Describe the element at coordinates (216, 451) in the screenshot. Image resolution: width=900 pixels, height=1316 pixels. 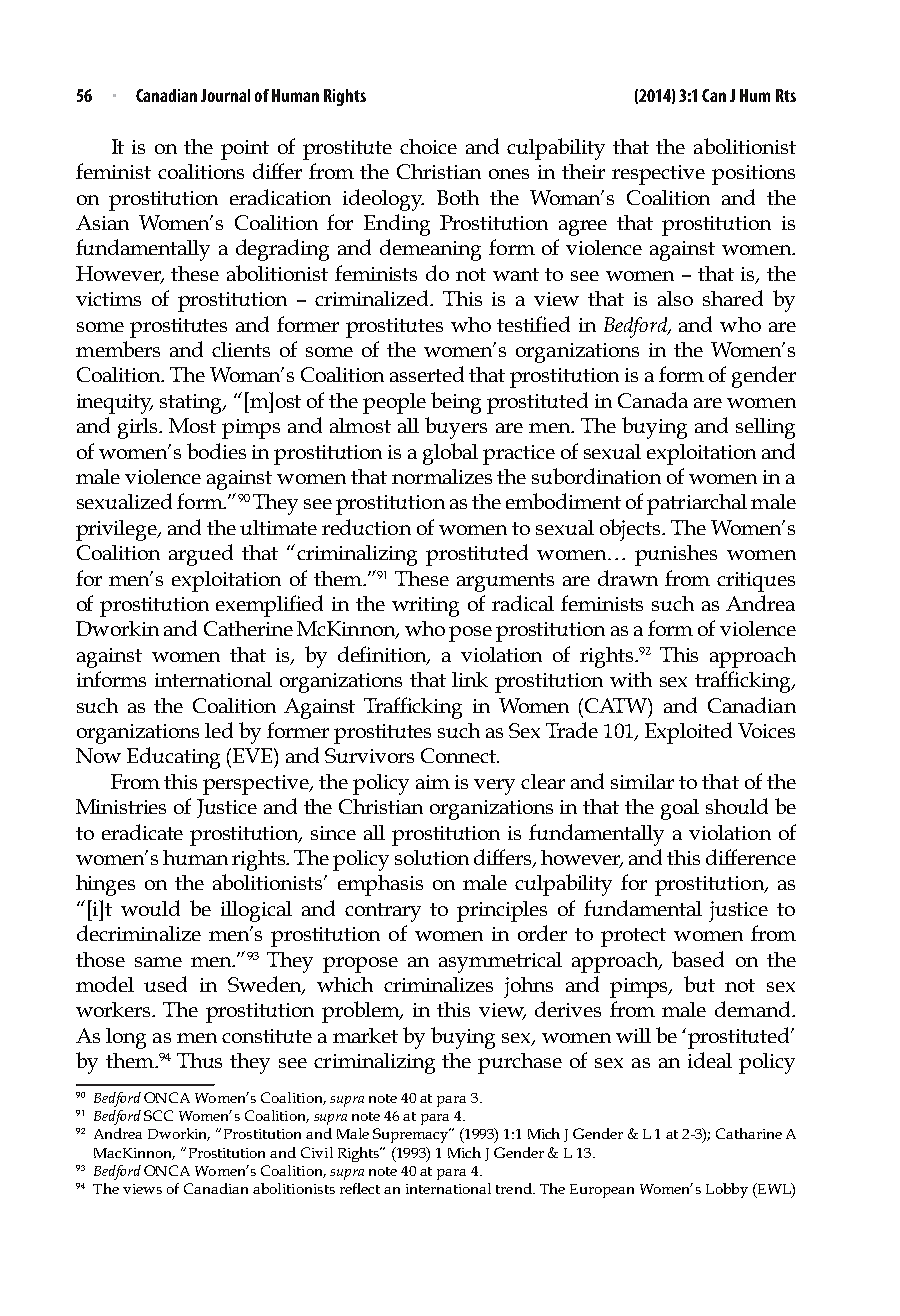
I see `bodies` at that location.
